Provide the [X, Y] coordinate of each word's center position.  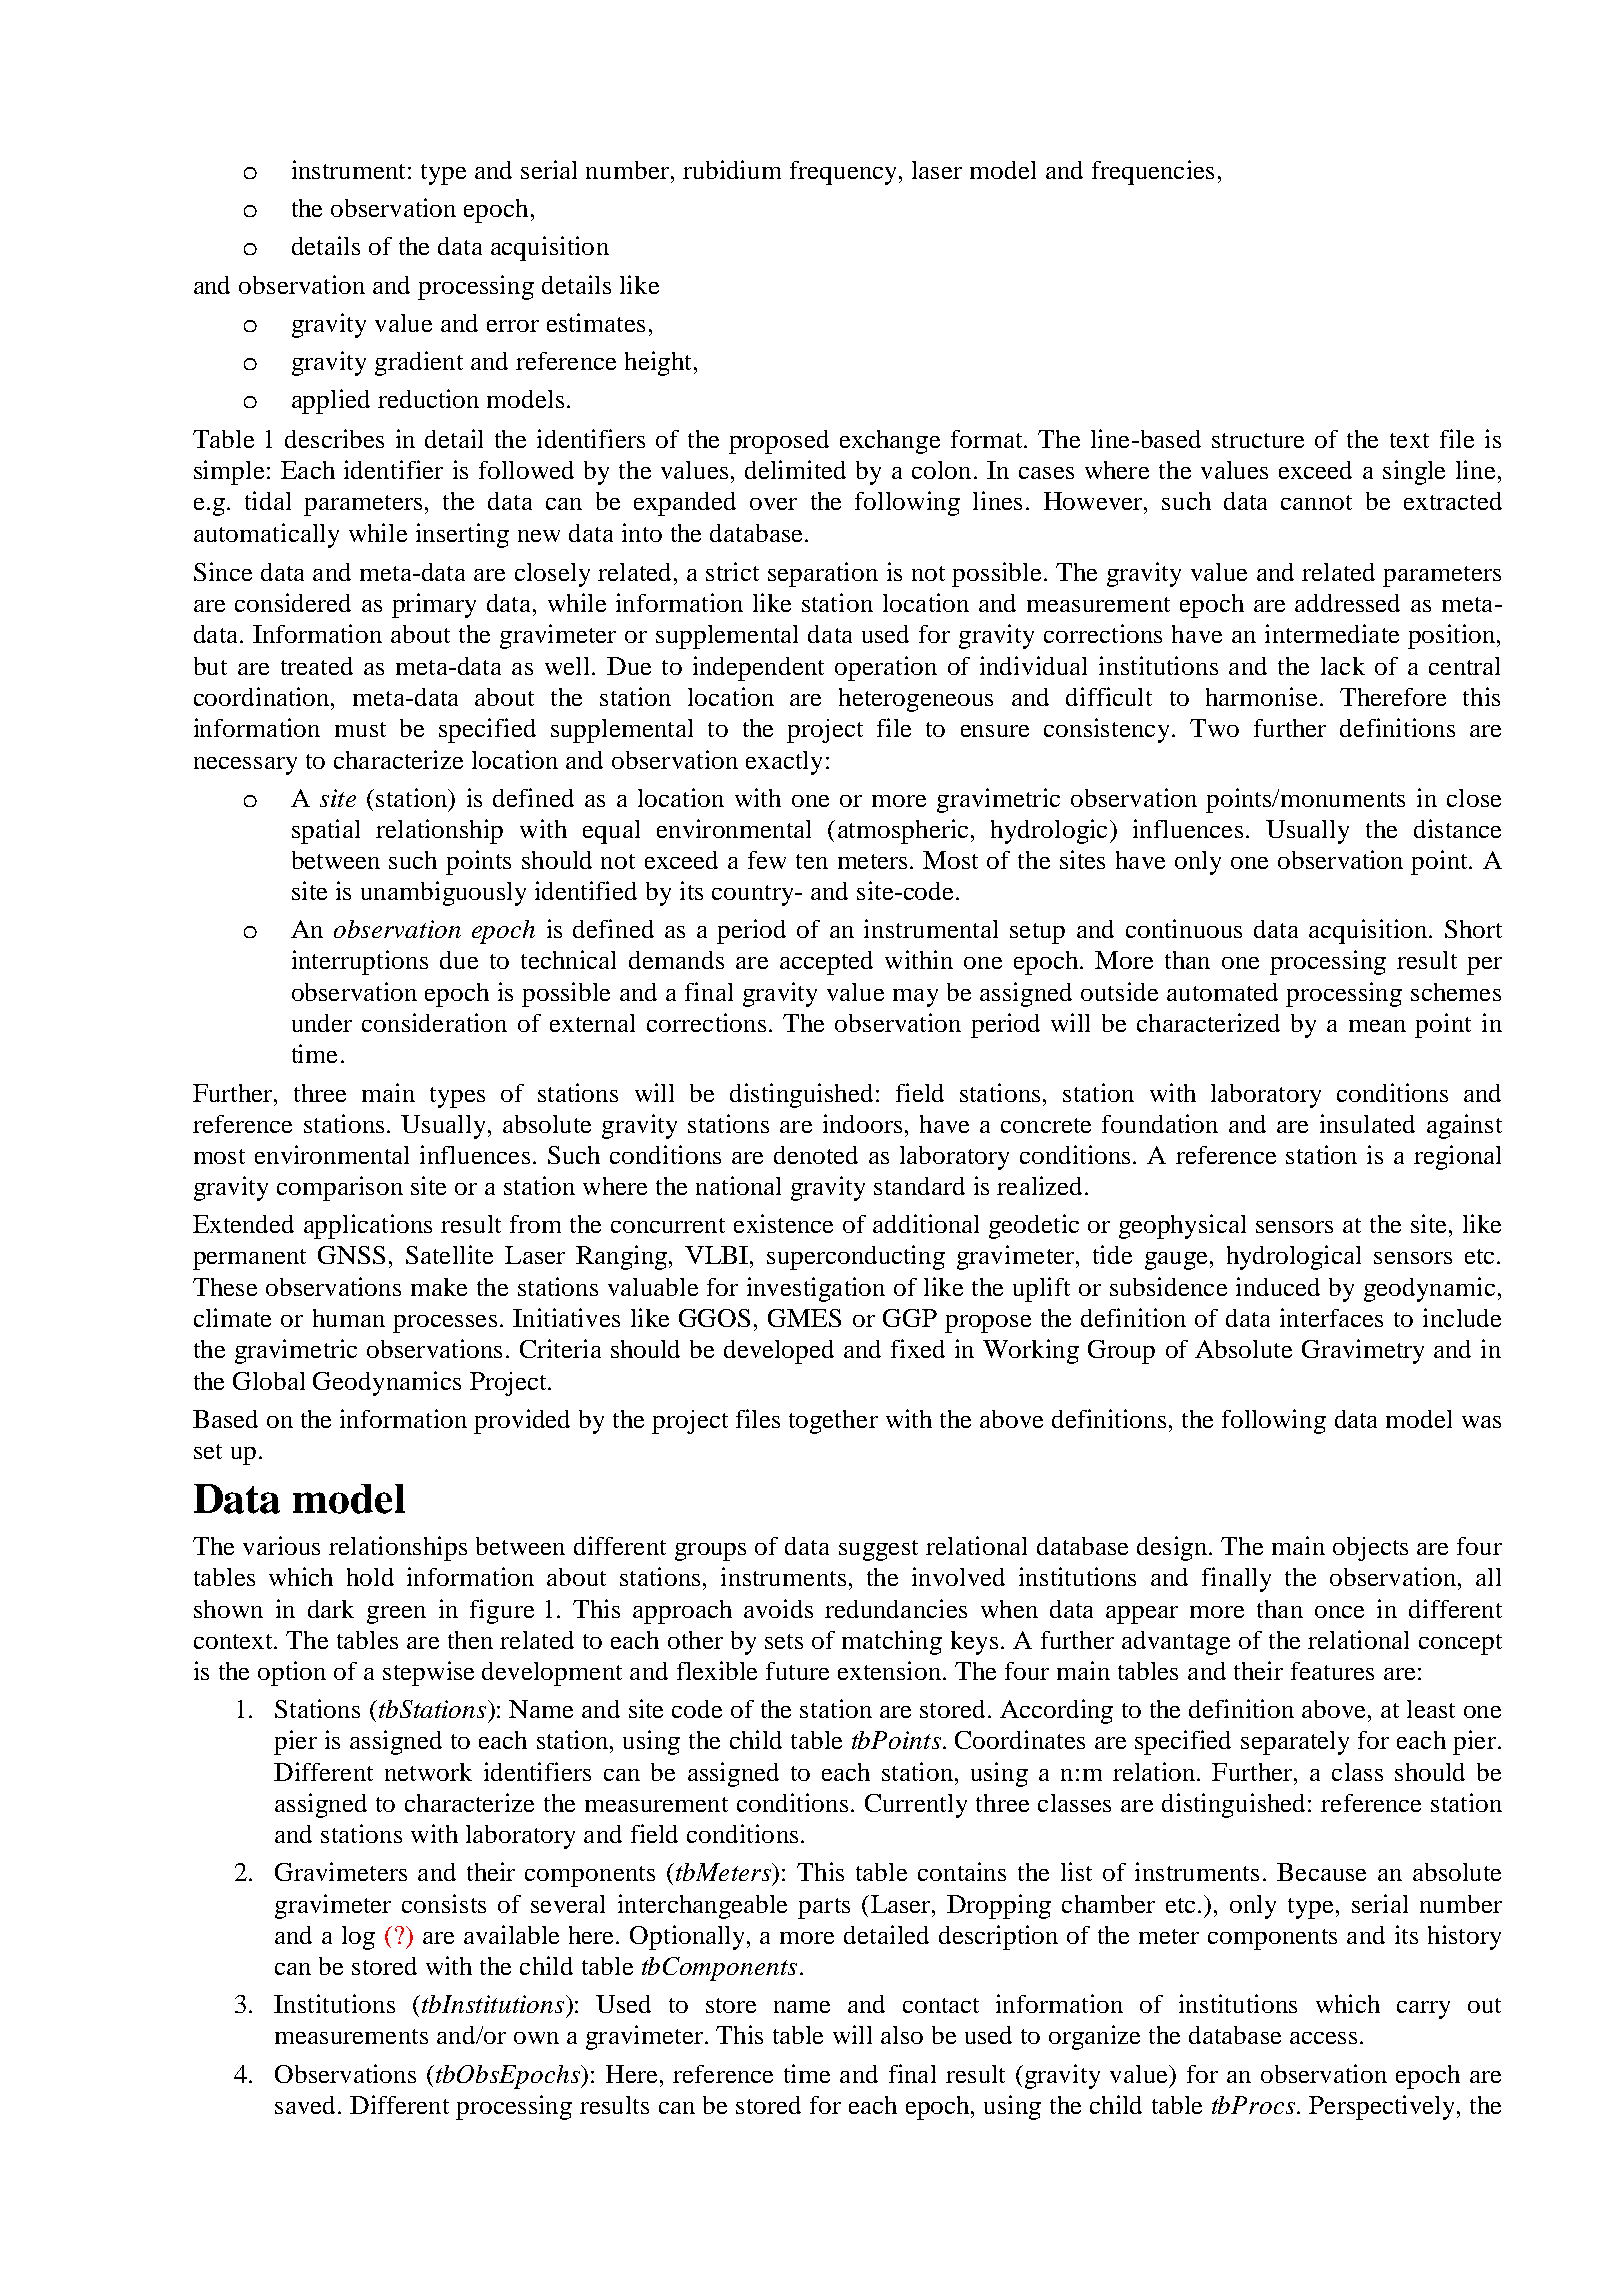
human [349, 1318]
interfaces [1331, 1317]
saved [305, 2105]
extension [889, 1670]
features [1332, 1671]
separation [823, 574]
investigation [816, 1289]
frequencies [1153, 172]
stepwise [428, 1673]
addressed [1347, 603]
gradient [419, 363]
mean [1377, 1026]
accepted [826, 963]
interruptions [360, 962]
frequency [845, 173]
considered [293, 602]
